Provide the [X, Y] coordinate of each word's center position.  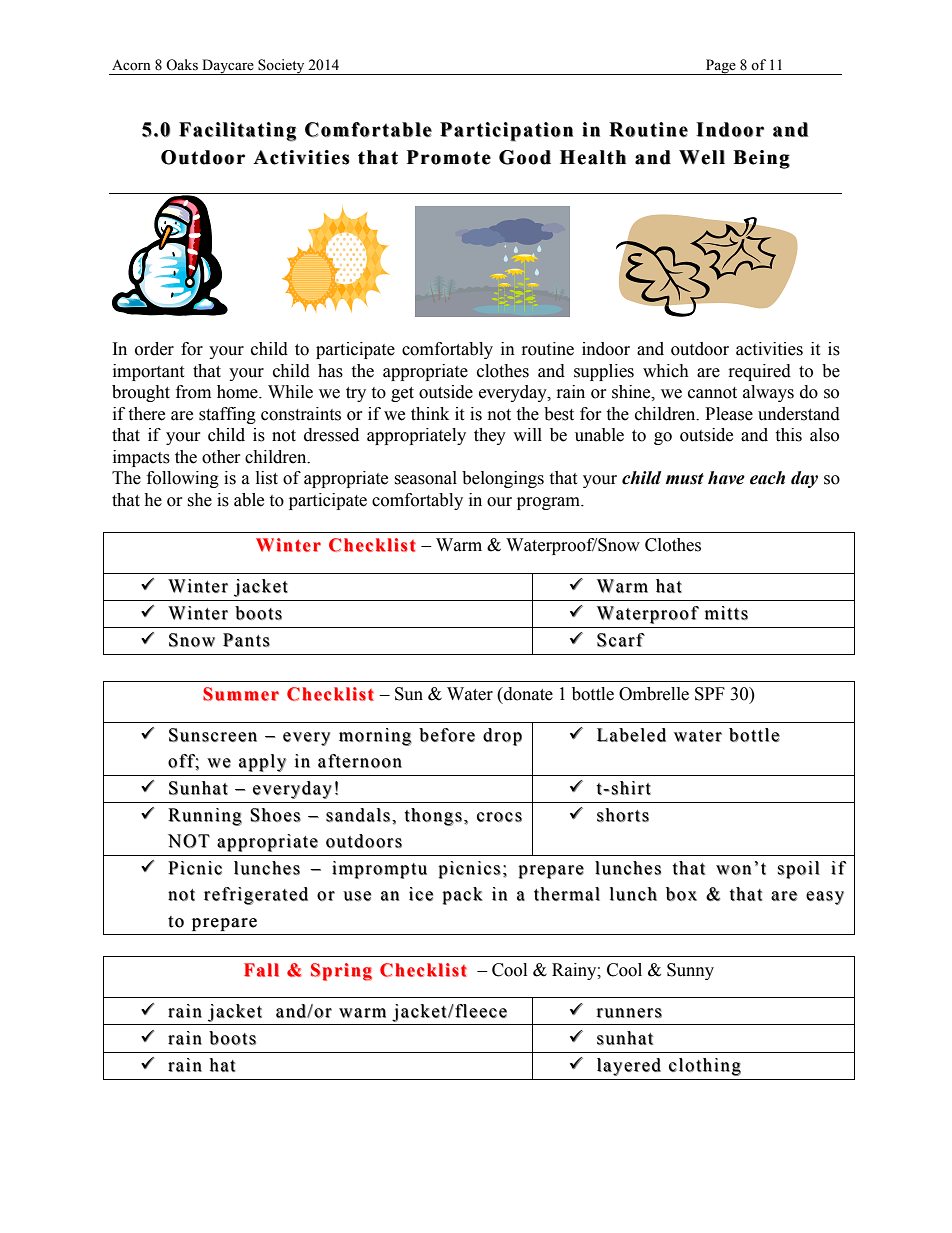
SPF [710, 694]
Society [281, 67]
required [760, 372]
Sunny [690, 971]
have [726, 478]
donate [527, 694]
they [490, 436]
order [154, 349]
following [183, 479]
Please [729, 414]
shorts [623, 815]
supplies [604, 372]
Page [721, 67]
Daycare [228, 67]
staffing [227, 415]
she [199, 500]
